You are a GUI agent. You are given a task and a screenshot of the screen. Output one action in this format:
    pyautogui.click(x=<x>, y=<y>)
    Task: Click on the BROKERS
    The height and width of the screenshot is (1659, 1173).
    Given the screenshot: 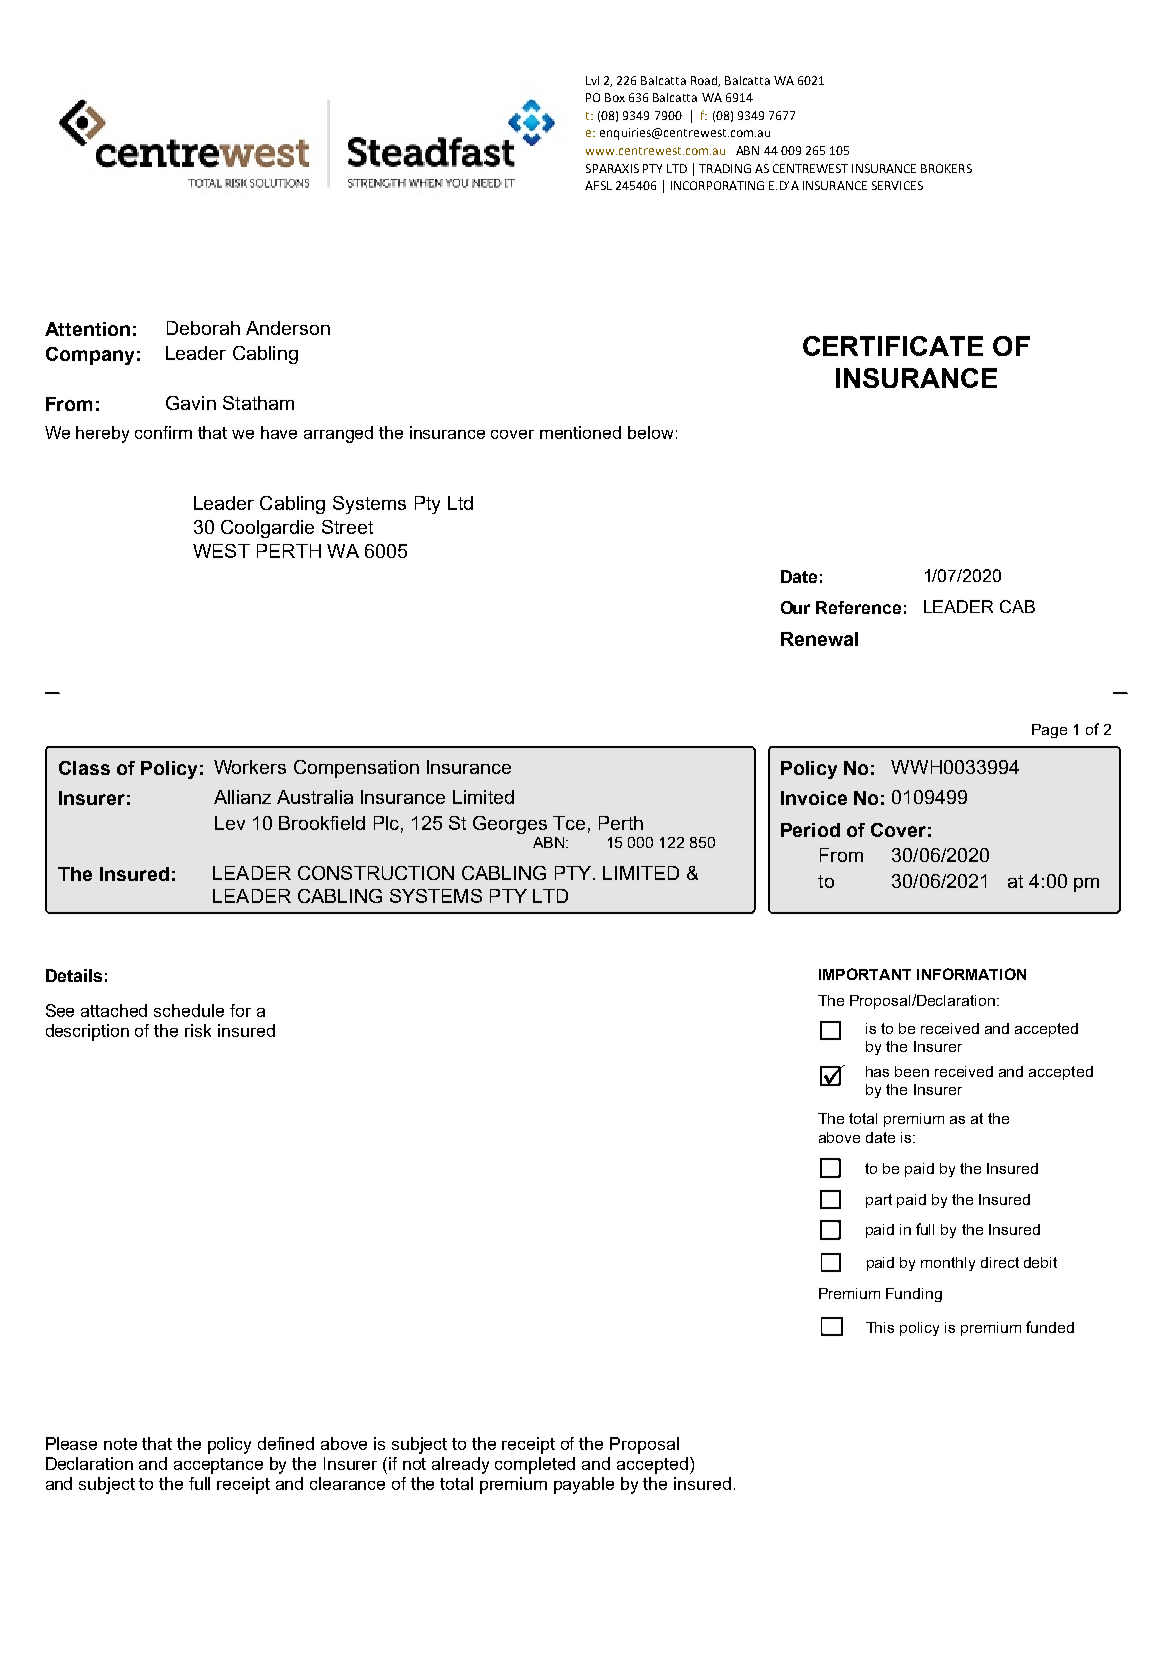 What is the action you would take?
    pyautogui.click(x=946, y=168)
